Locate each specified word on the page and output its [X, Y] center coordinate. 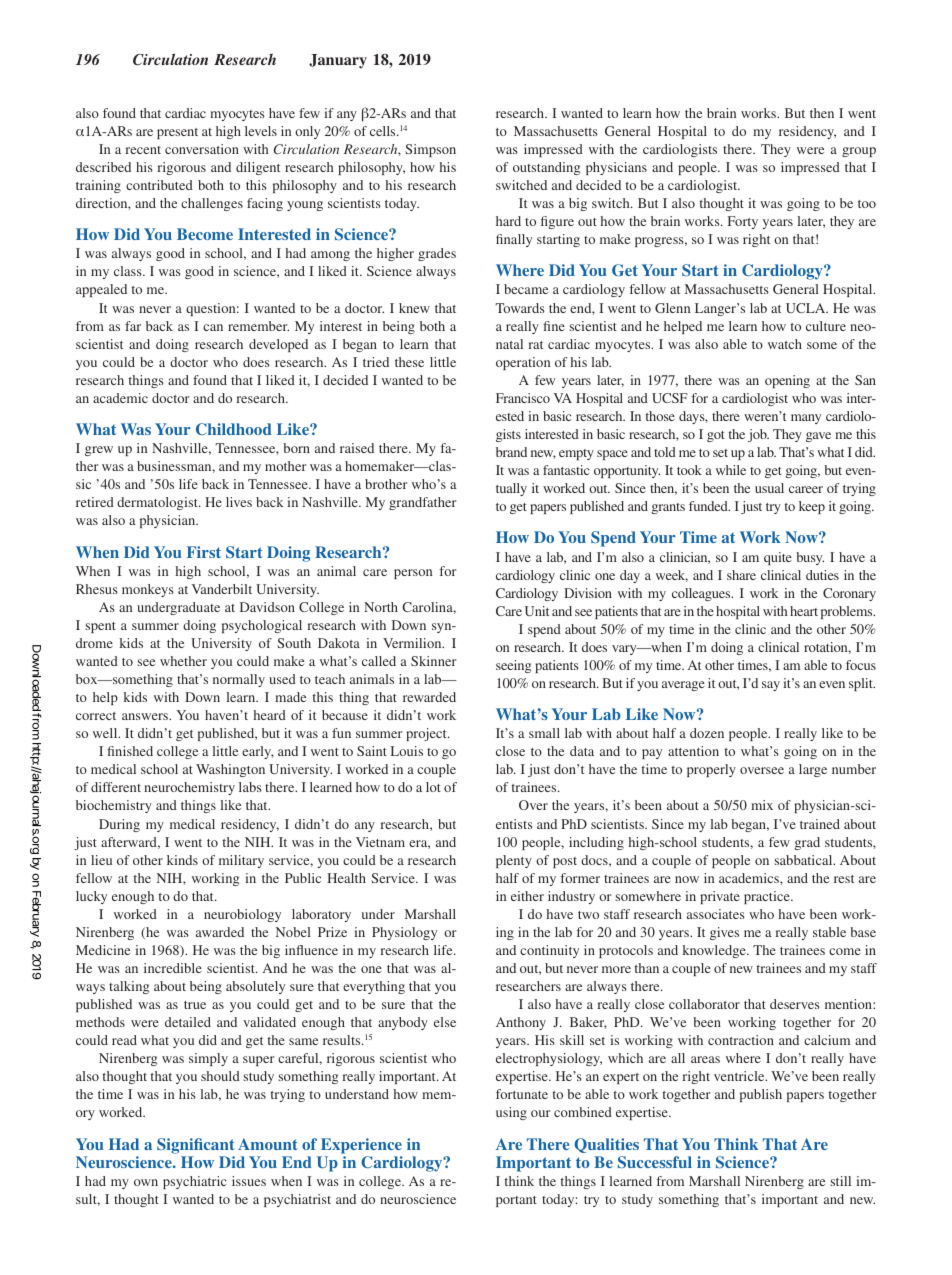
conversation [202, 149]
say [771, 686]
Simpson [430, 150]
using [511, 1113]
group [859, 152]
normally [239, 680]
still [840, 1181]
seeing [513, 666]
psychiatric [194, 1182]
